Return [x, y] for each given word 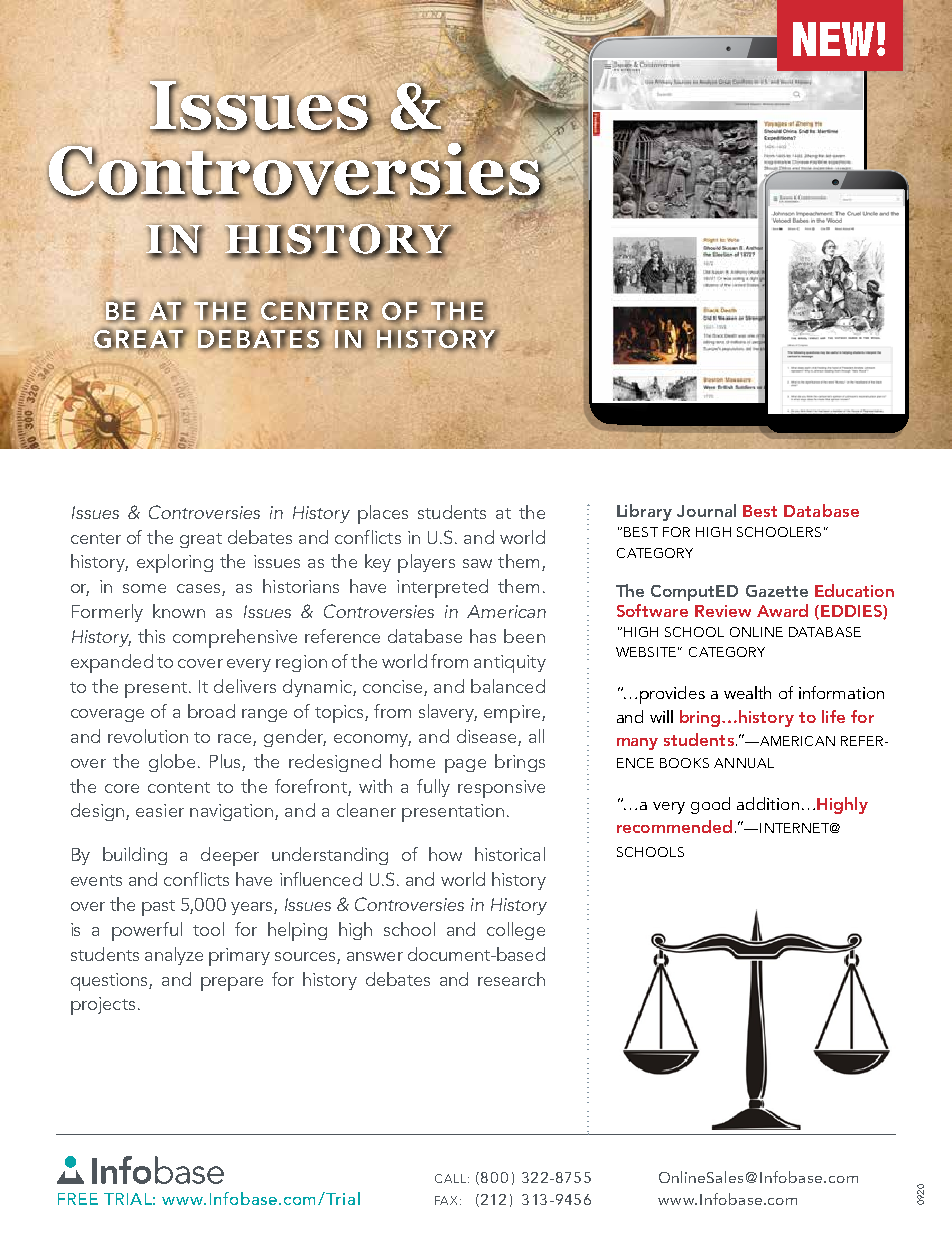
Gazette [777, 591]
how [445, 854]
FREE [78, 1199]
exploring [175, 563]
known [179, 611]
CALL [452, 1178]
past [158, 908]
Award [782, 610]
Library [644, 512]
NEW [833, 39]
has [483, 636]
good [710, 805]
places [383, 514]
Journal [706, 510]
